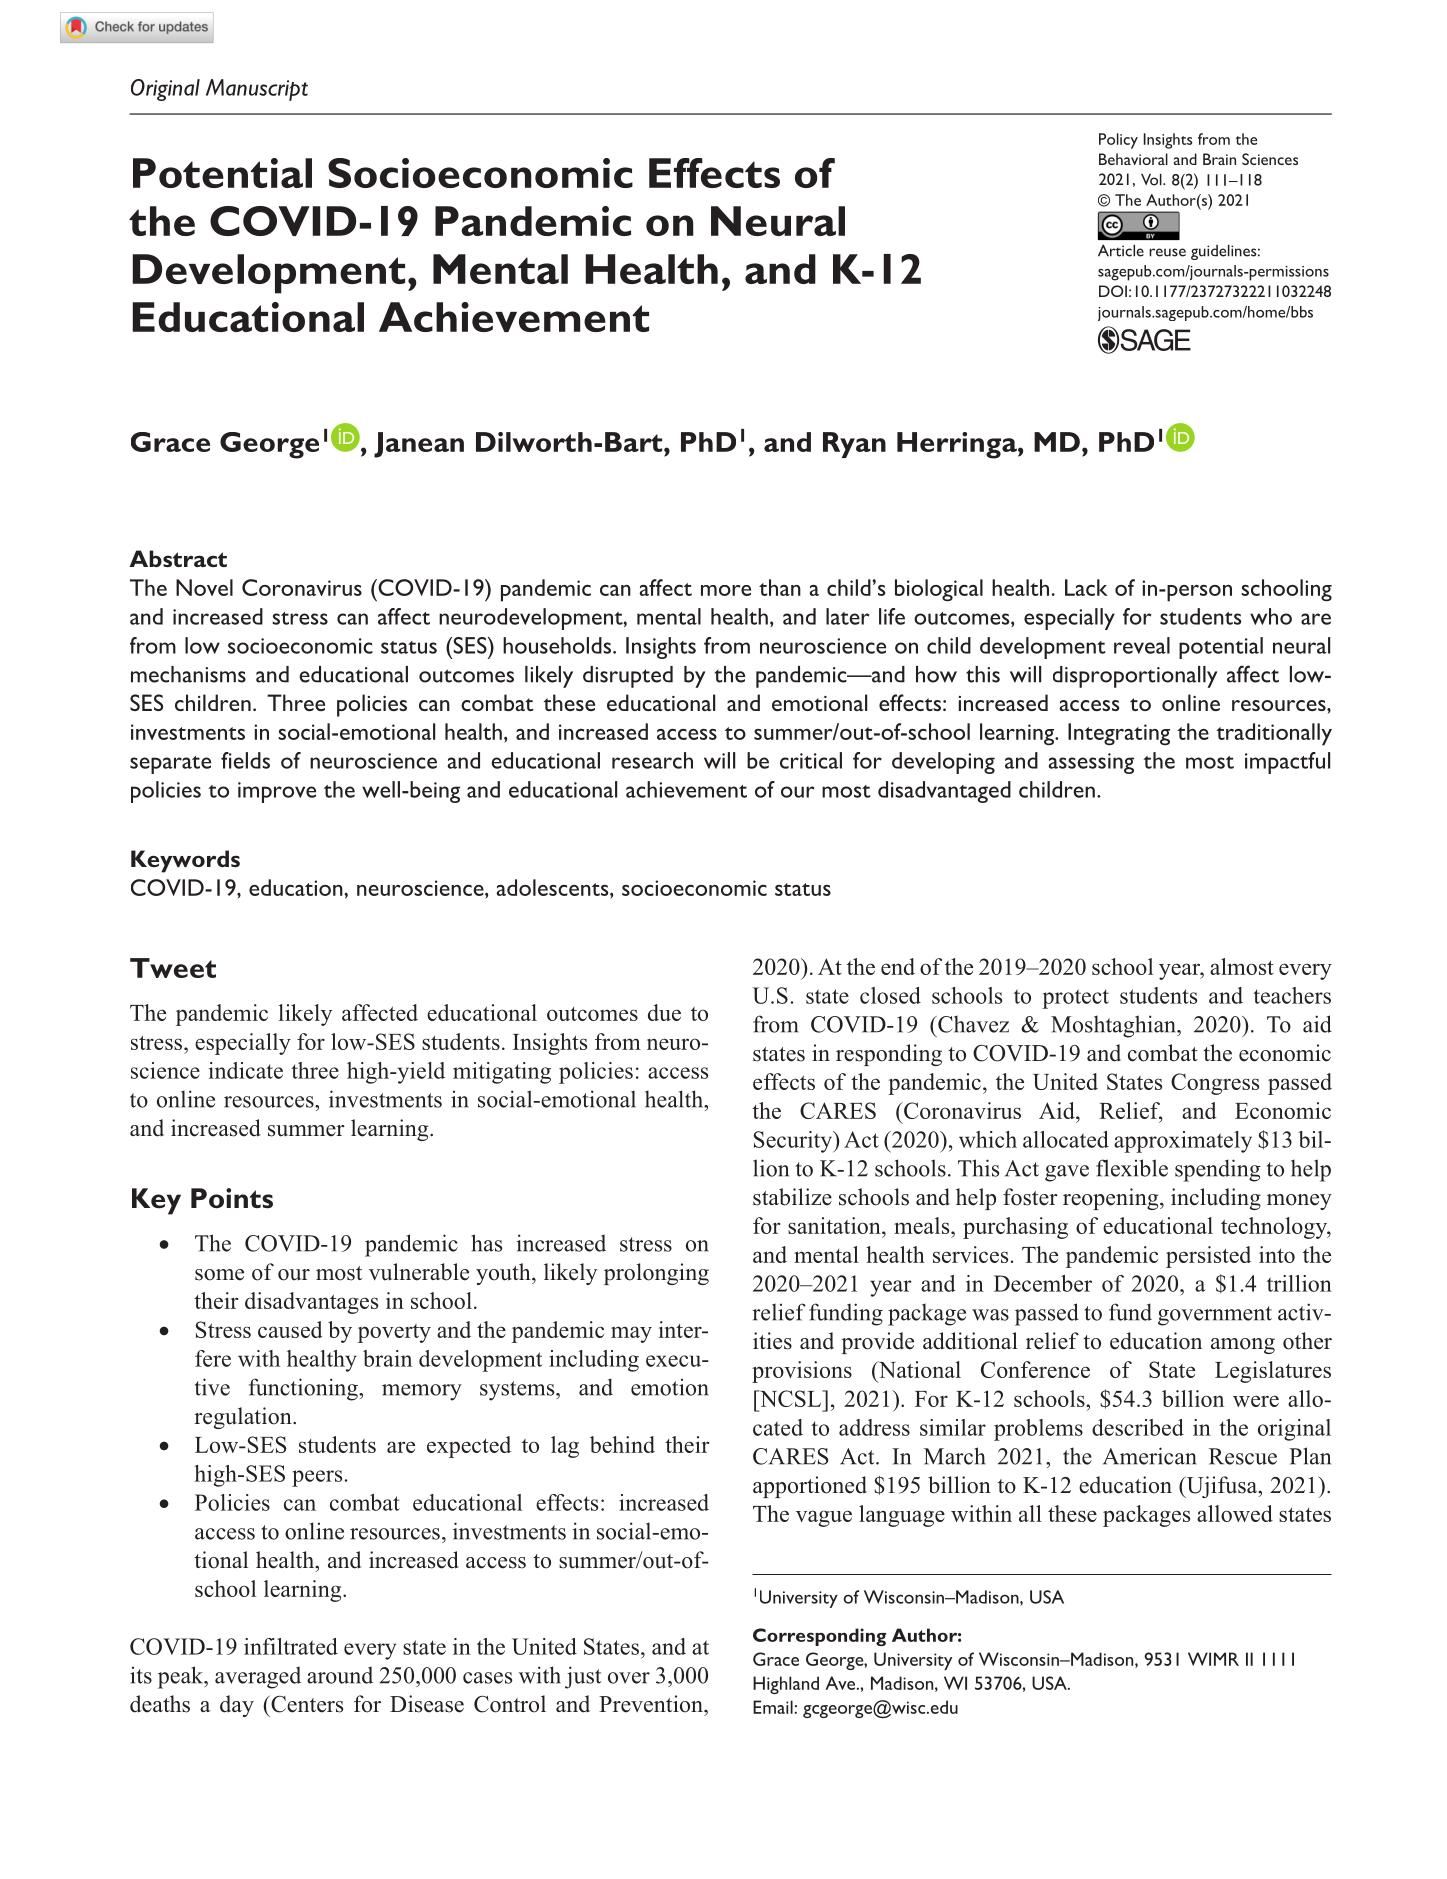  What do you see at coordinates (1150, 1456) in the screenshot?
I see `American` at bounding box center [1150, 1456].
